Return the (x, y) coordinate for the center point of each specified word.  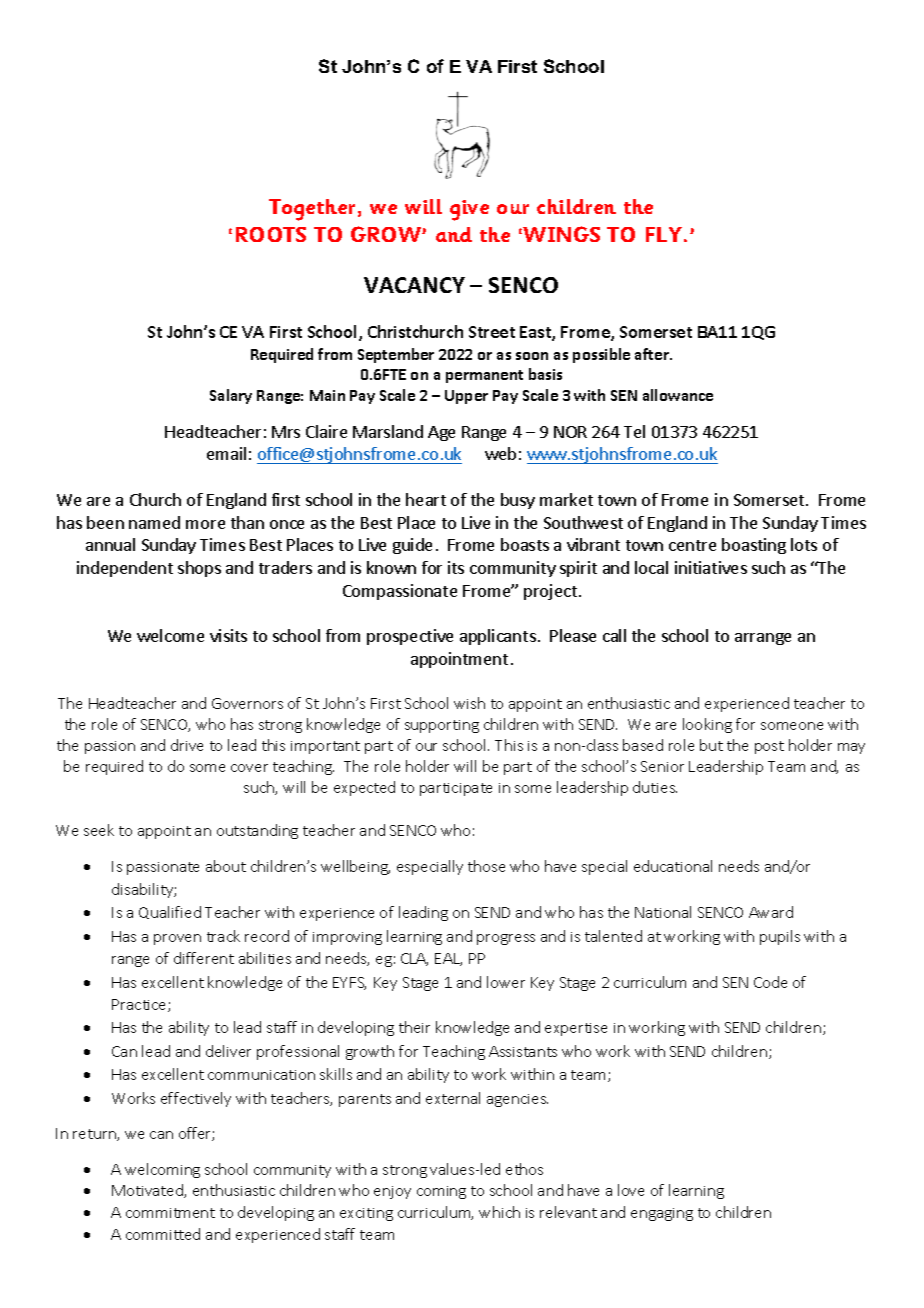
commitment (170, 1213)
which (499, 1212)
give (469, 210)
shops (199, 569)
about (226, 866)
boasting (754, 546)
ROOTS (271, 234)
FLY (665, 234)
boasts (525, 544)
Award (771, 912)
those (486, 866)
